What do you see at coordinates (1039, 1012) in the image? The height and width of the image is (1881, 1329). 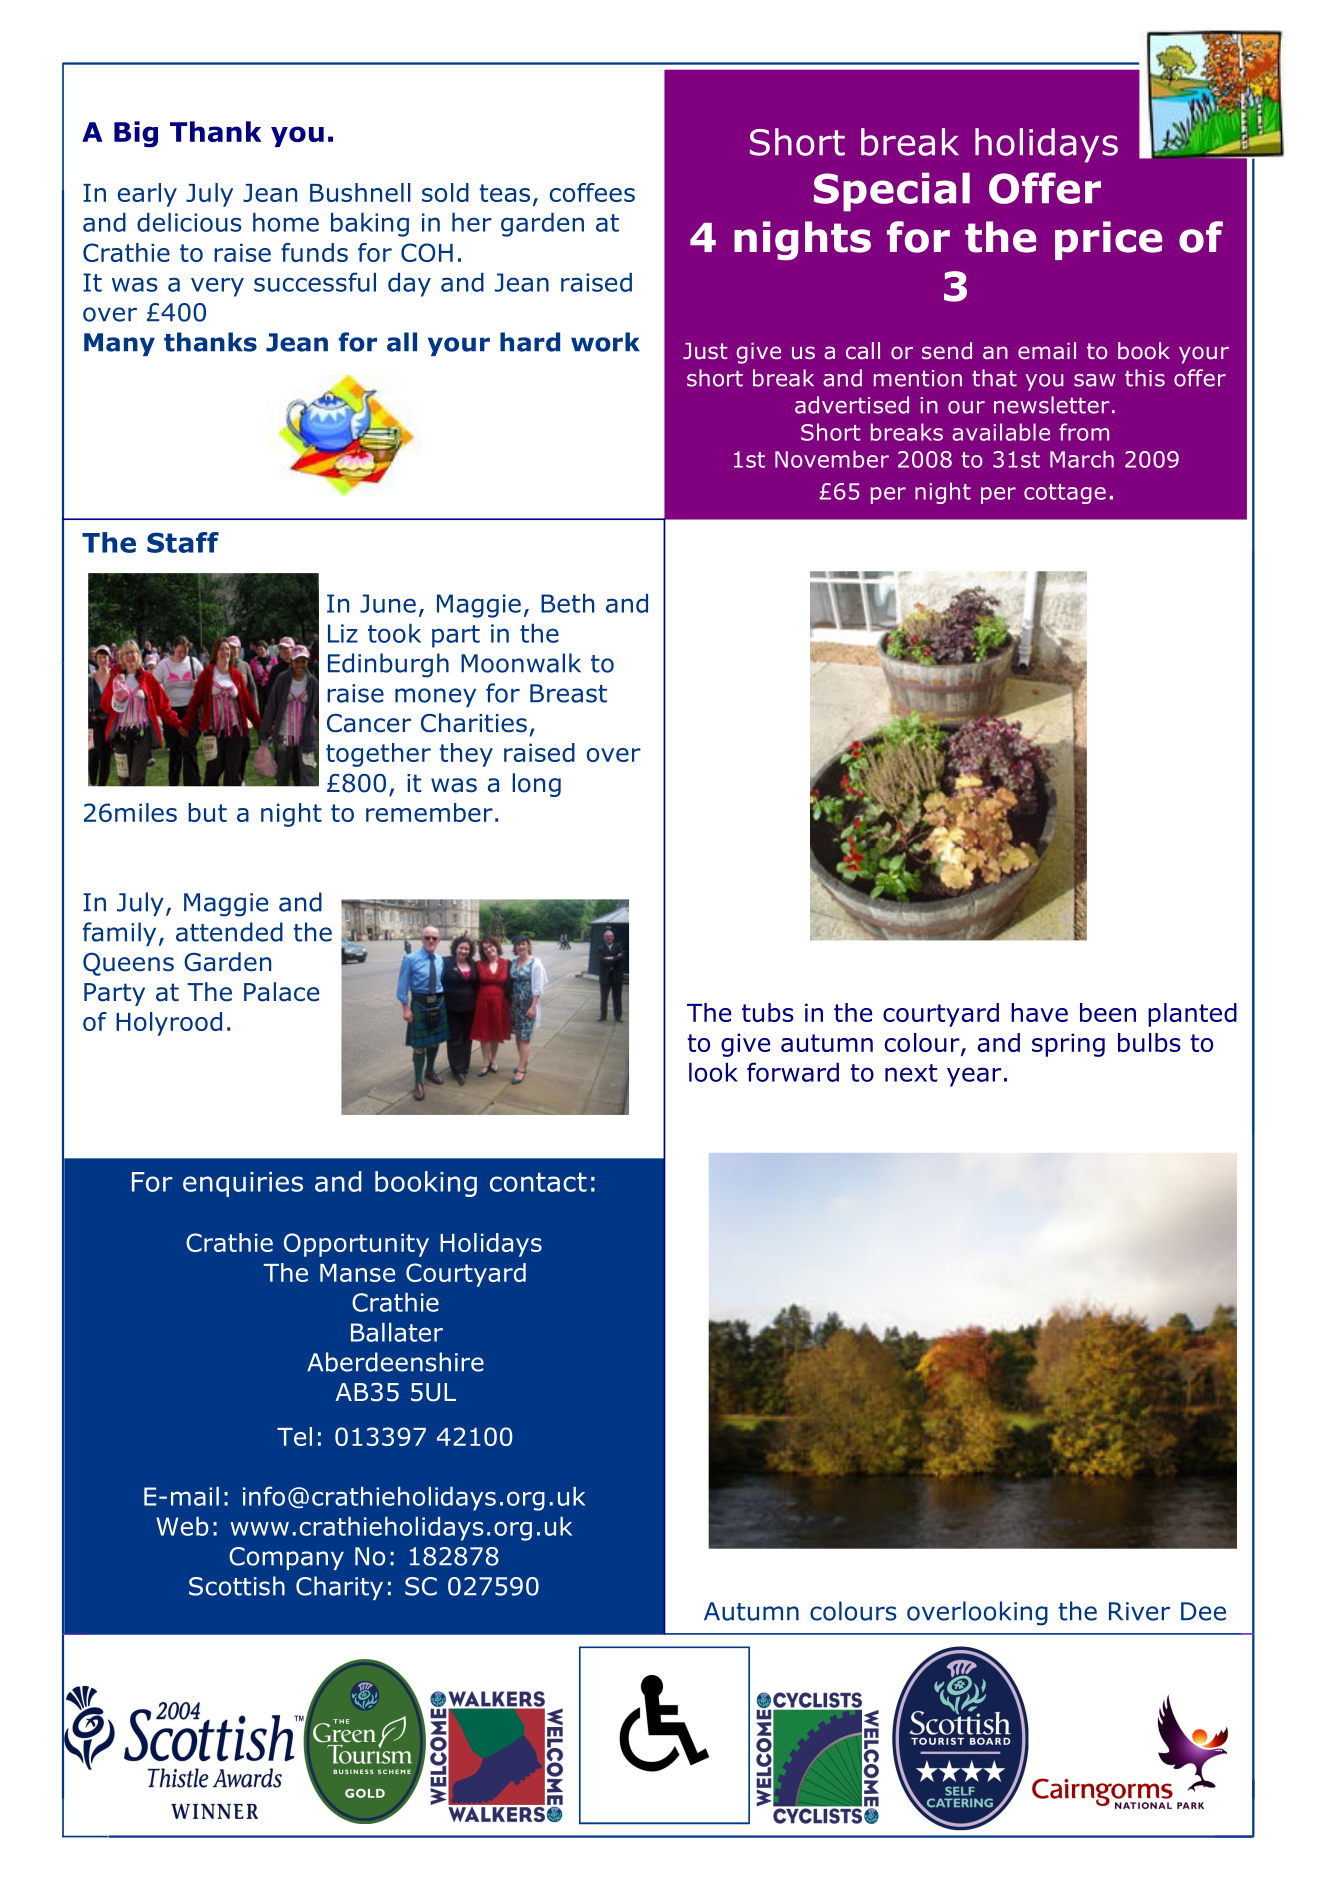 I see `have` at bounding box center [1039, 1012].
